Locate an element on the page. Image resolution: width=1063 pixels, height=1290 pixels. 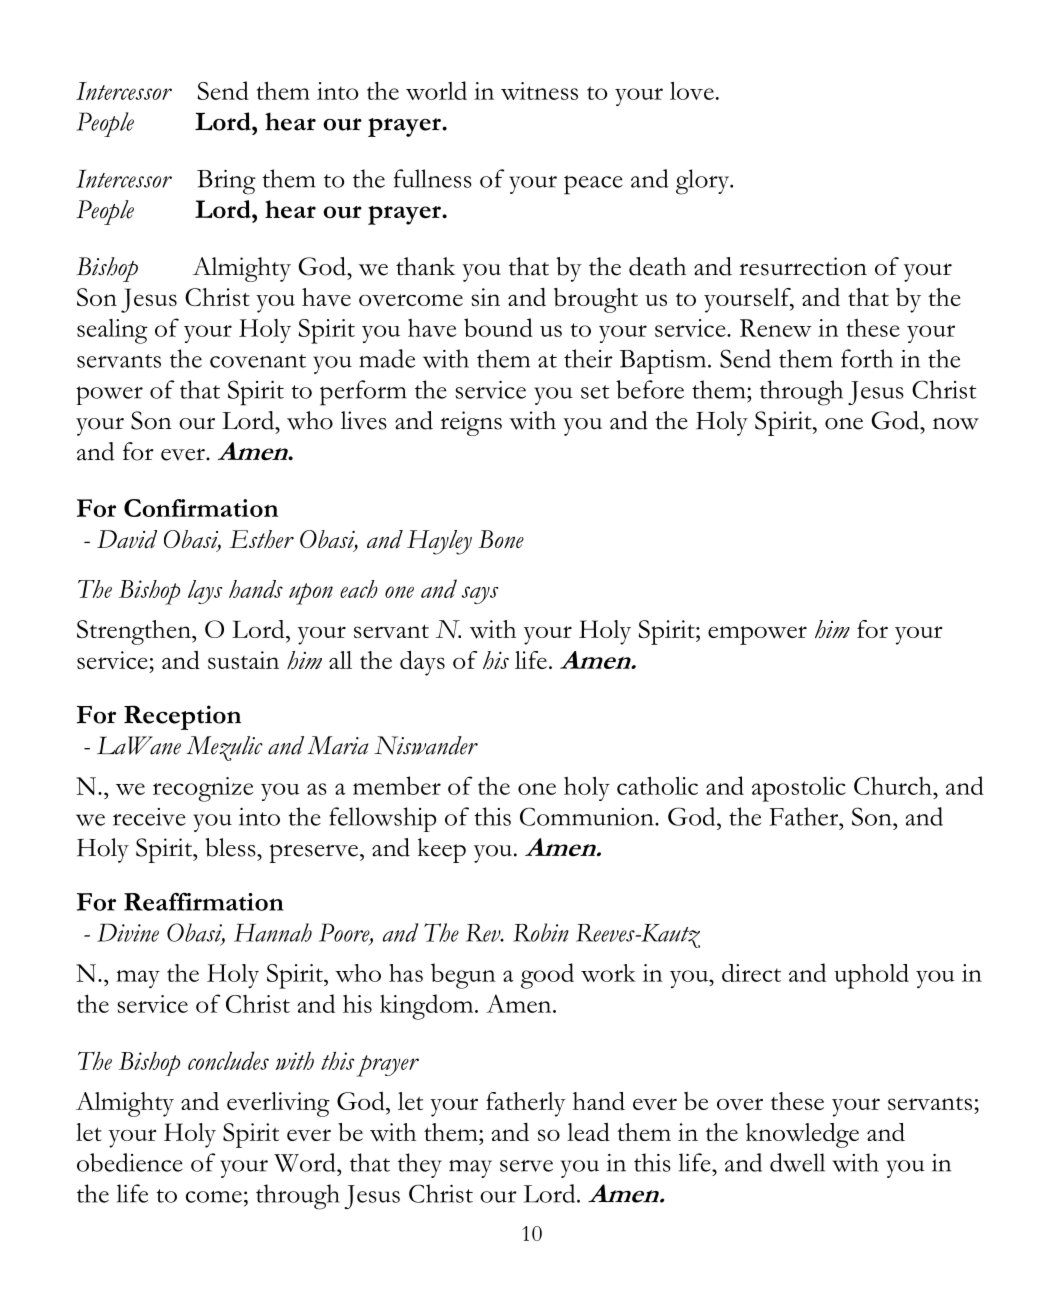
knowledge is located at coordinates (802, 1135).
